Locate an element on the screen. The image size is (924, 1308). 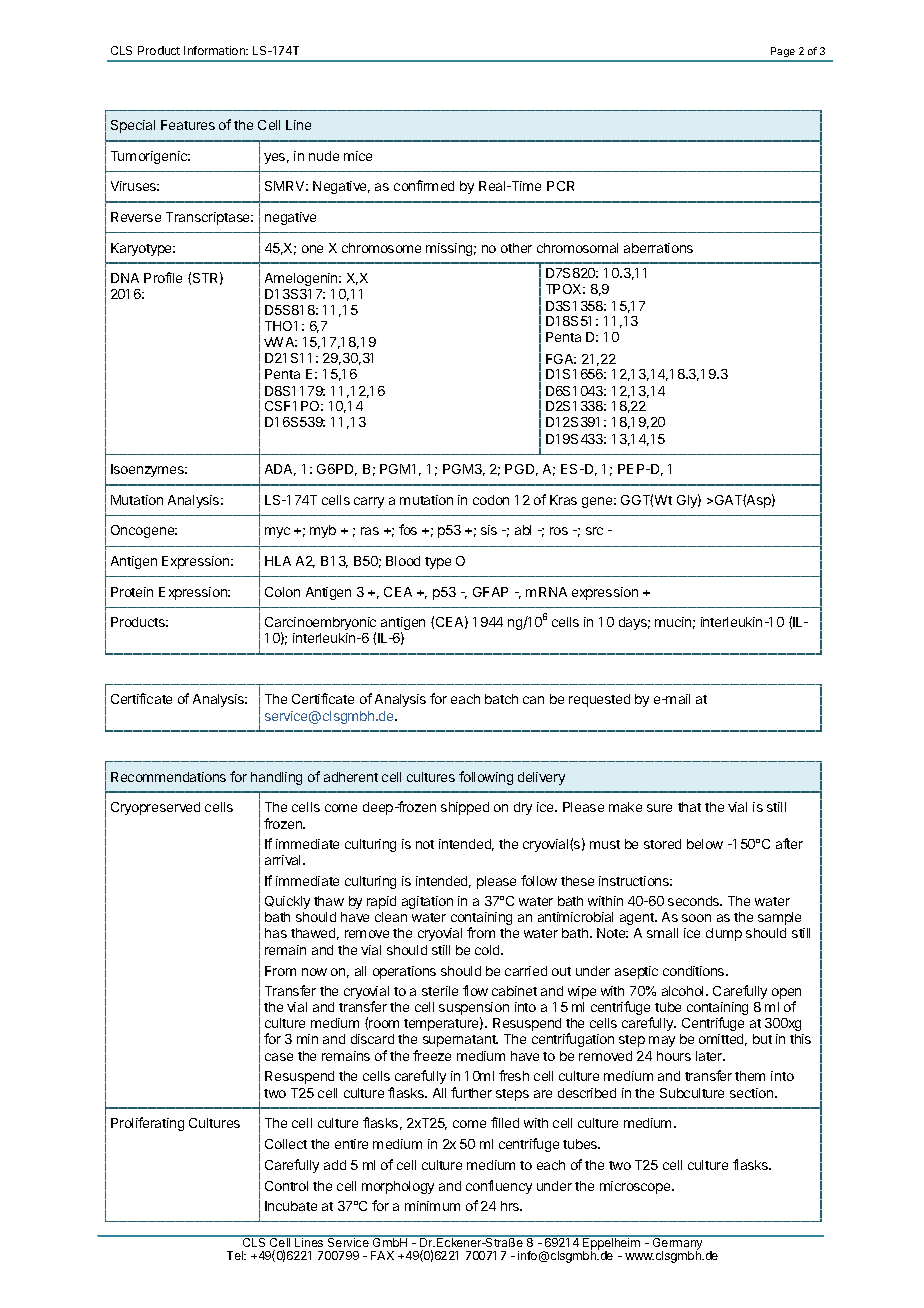
Tel is located at coordinates (236, 1255).
